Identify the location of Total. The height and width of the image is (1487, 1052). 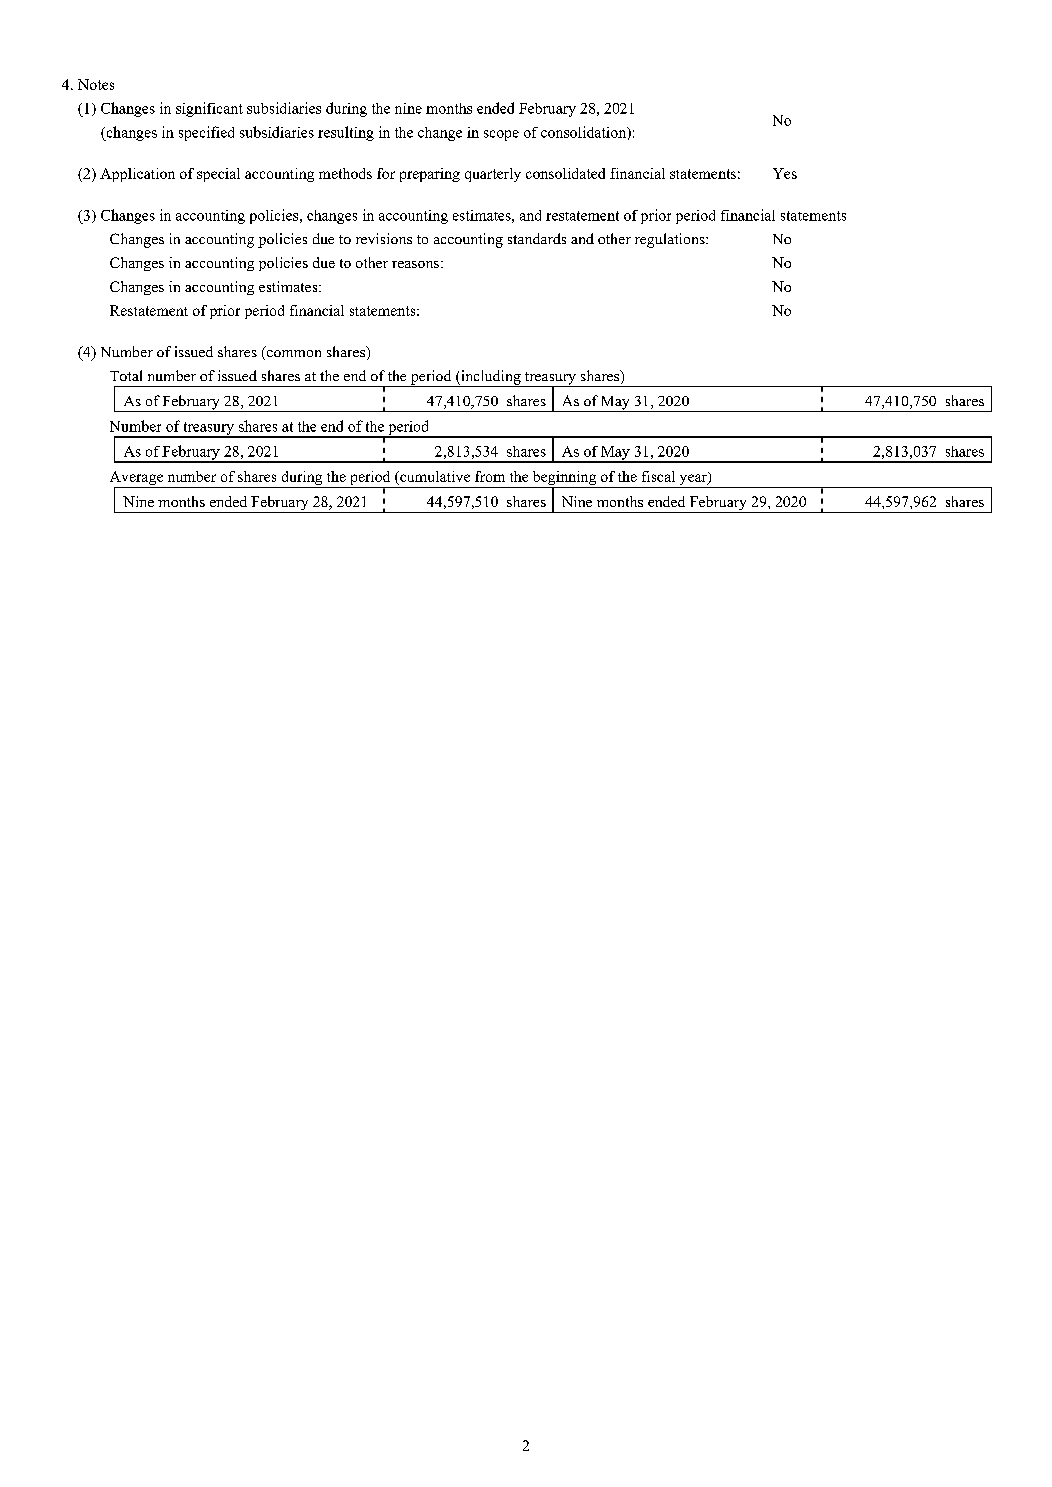
(126, 375).
